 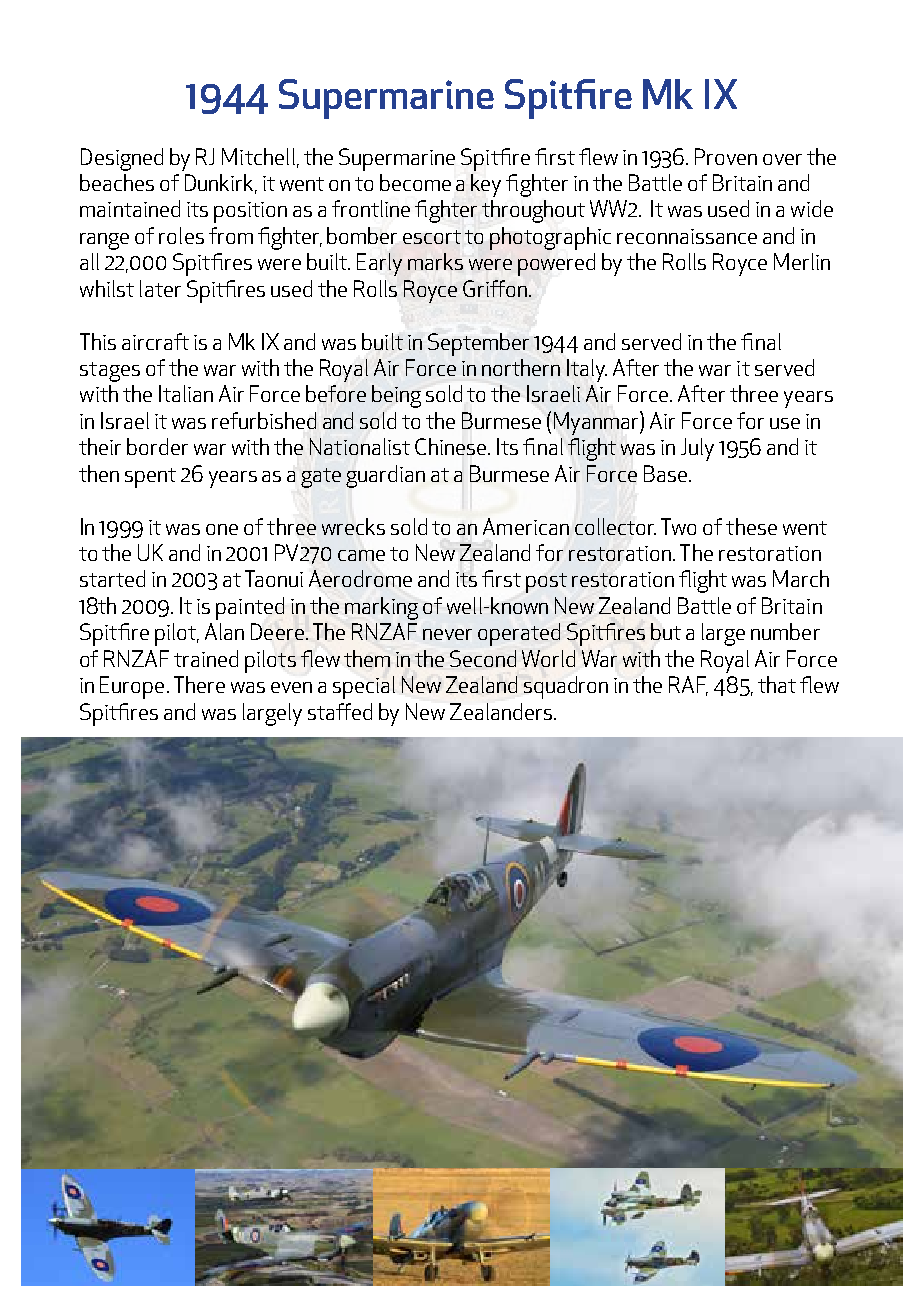 What do you see at coordinates (777, 684) in the page?
I see `that` at bounding box center [777, 684].
